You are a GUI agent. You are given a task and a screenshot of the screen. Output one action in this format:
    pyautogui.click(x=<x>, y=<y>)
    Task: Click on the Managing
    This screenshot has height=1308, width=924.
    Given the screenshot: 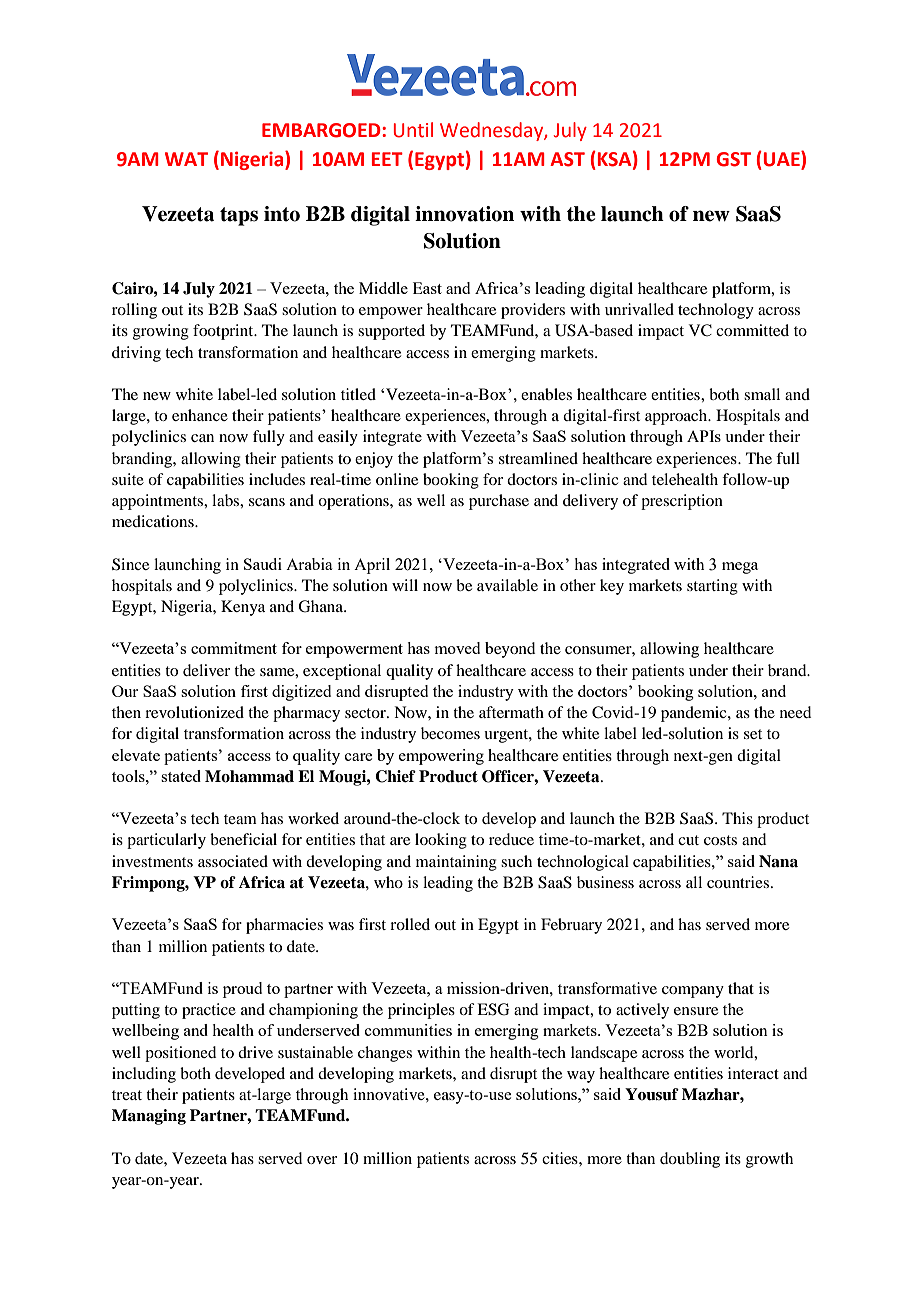 What is the action you would take?
    pyautogui.click(x=149, y=1117)
